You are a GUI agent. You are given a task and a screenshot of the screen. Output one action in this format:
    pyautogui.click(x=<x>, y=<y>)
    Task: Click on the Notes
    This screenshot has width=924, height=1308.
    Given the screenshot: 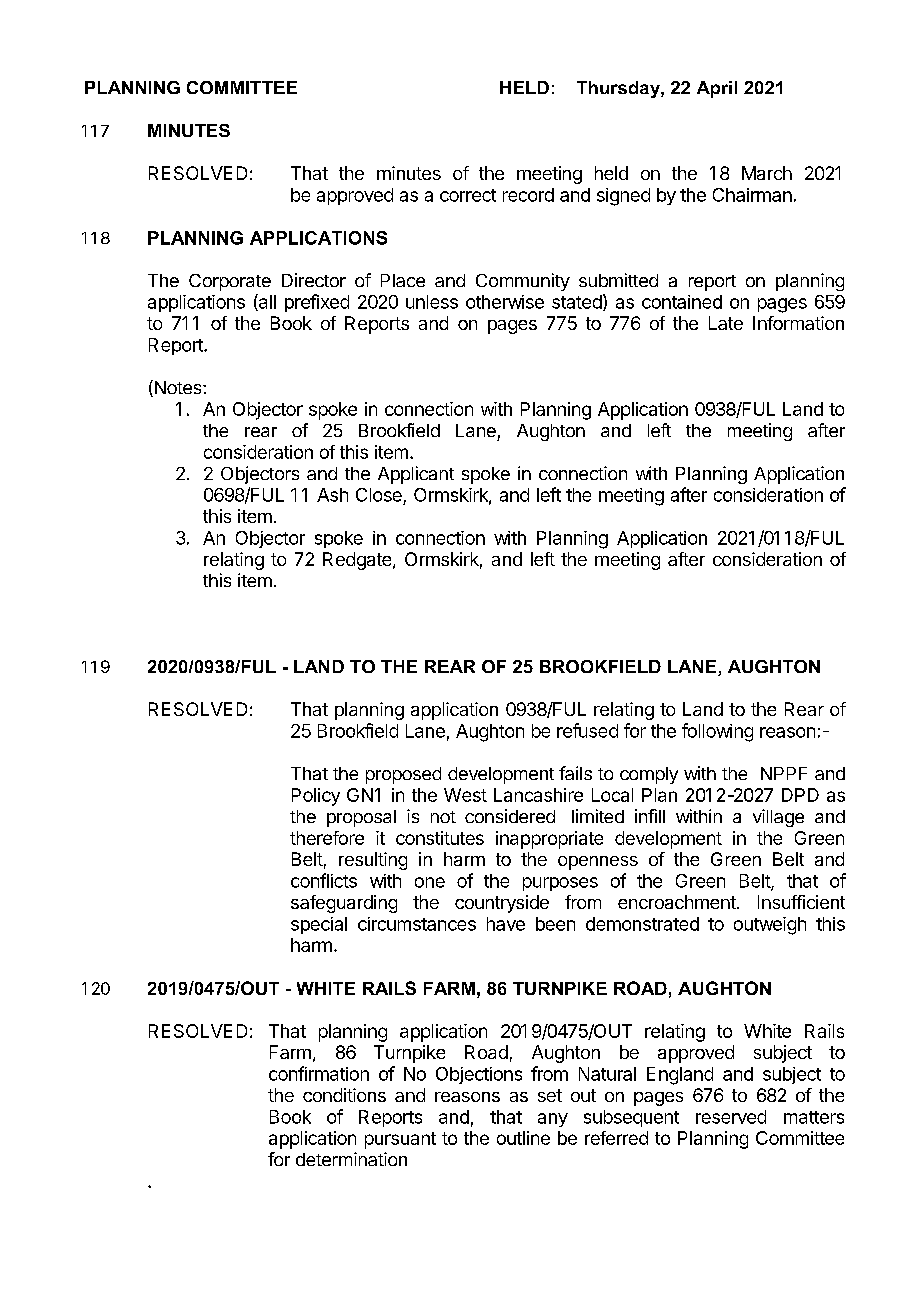 What is the action you would take?
    pyautogui.click(x=178, y=388)
